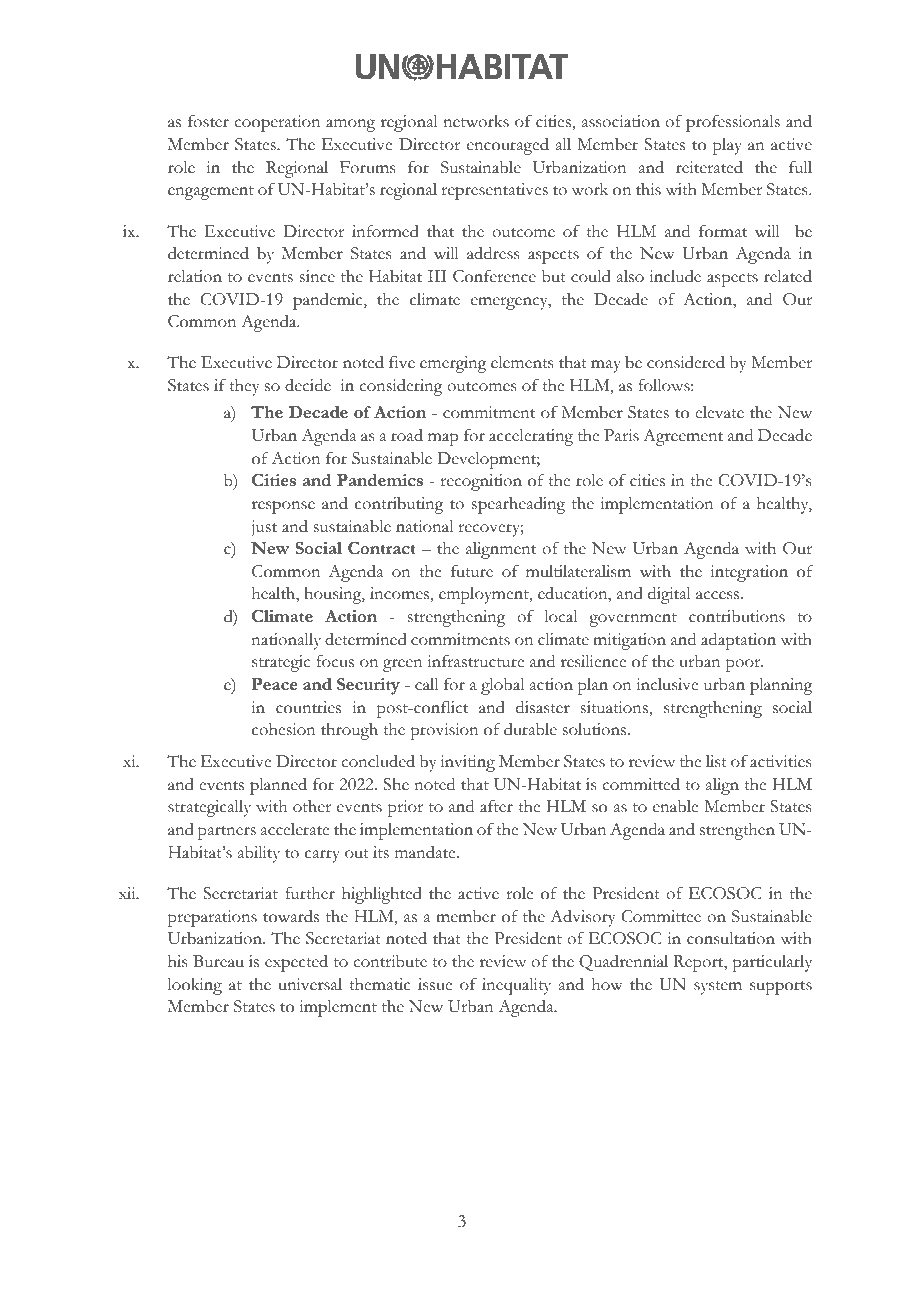 The width and height of the screenshot is (924, 1308). I want to click on expected, so click(296, 963).
